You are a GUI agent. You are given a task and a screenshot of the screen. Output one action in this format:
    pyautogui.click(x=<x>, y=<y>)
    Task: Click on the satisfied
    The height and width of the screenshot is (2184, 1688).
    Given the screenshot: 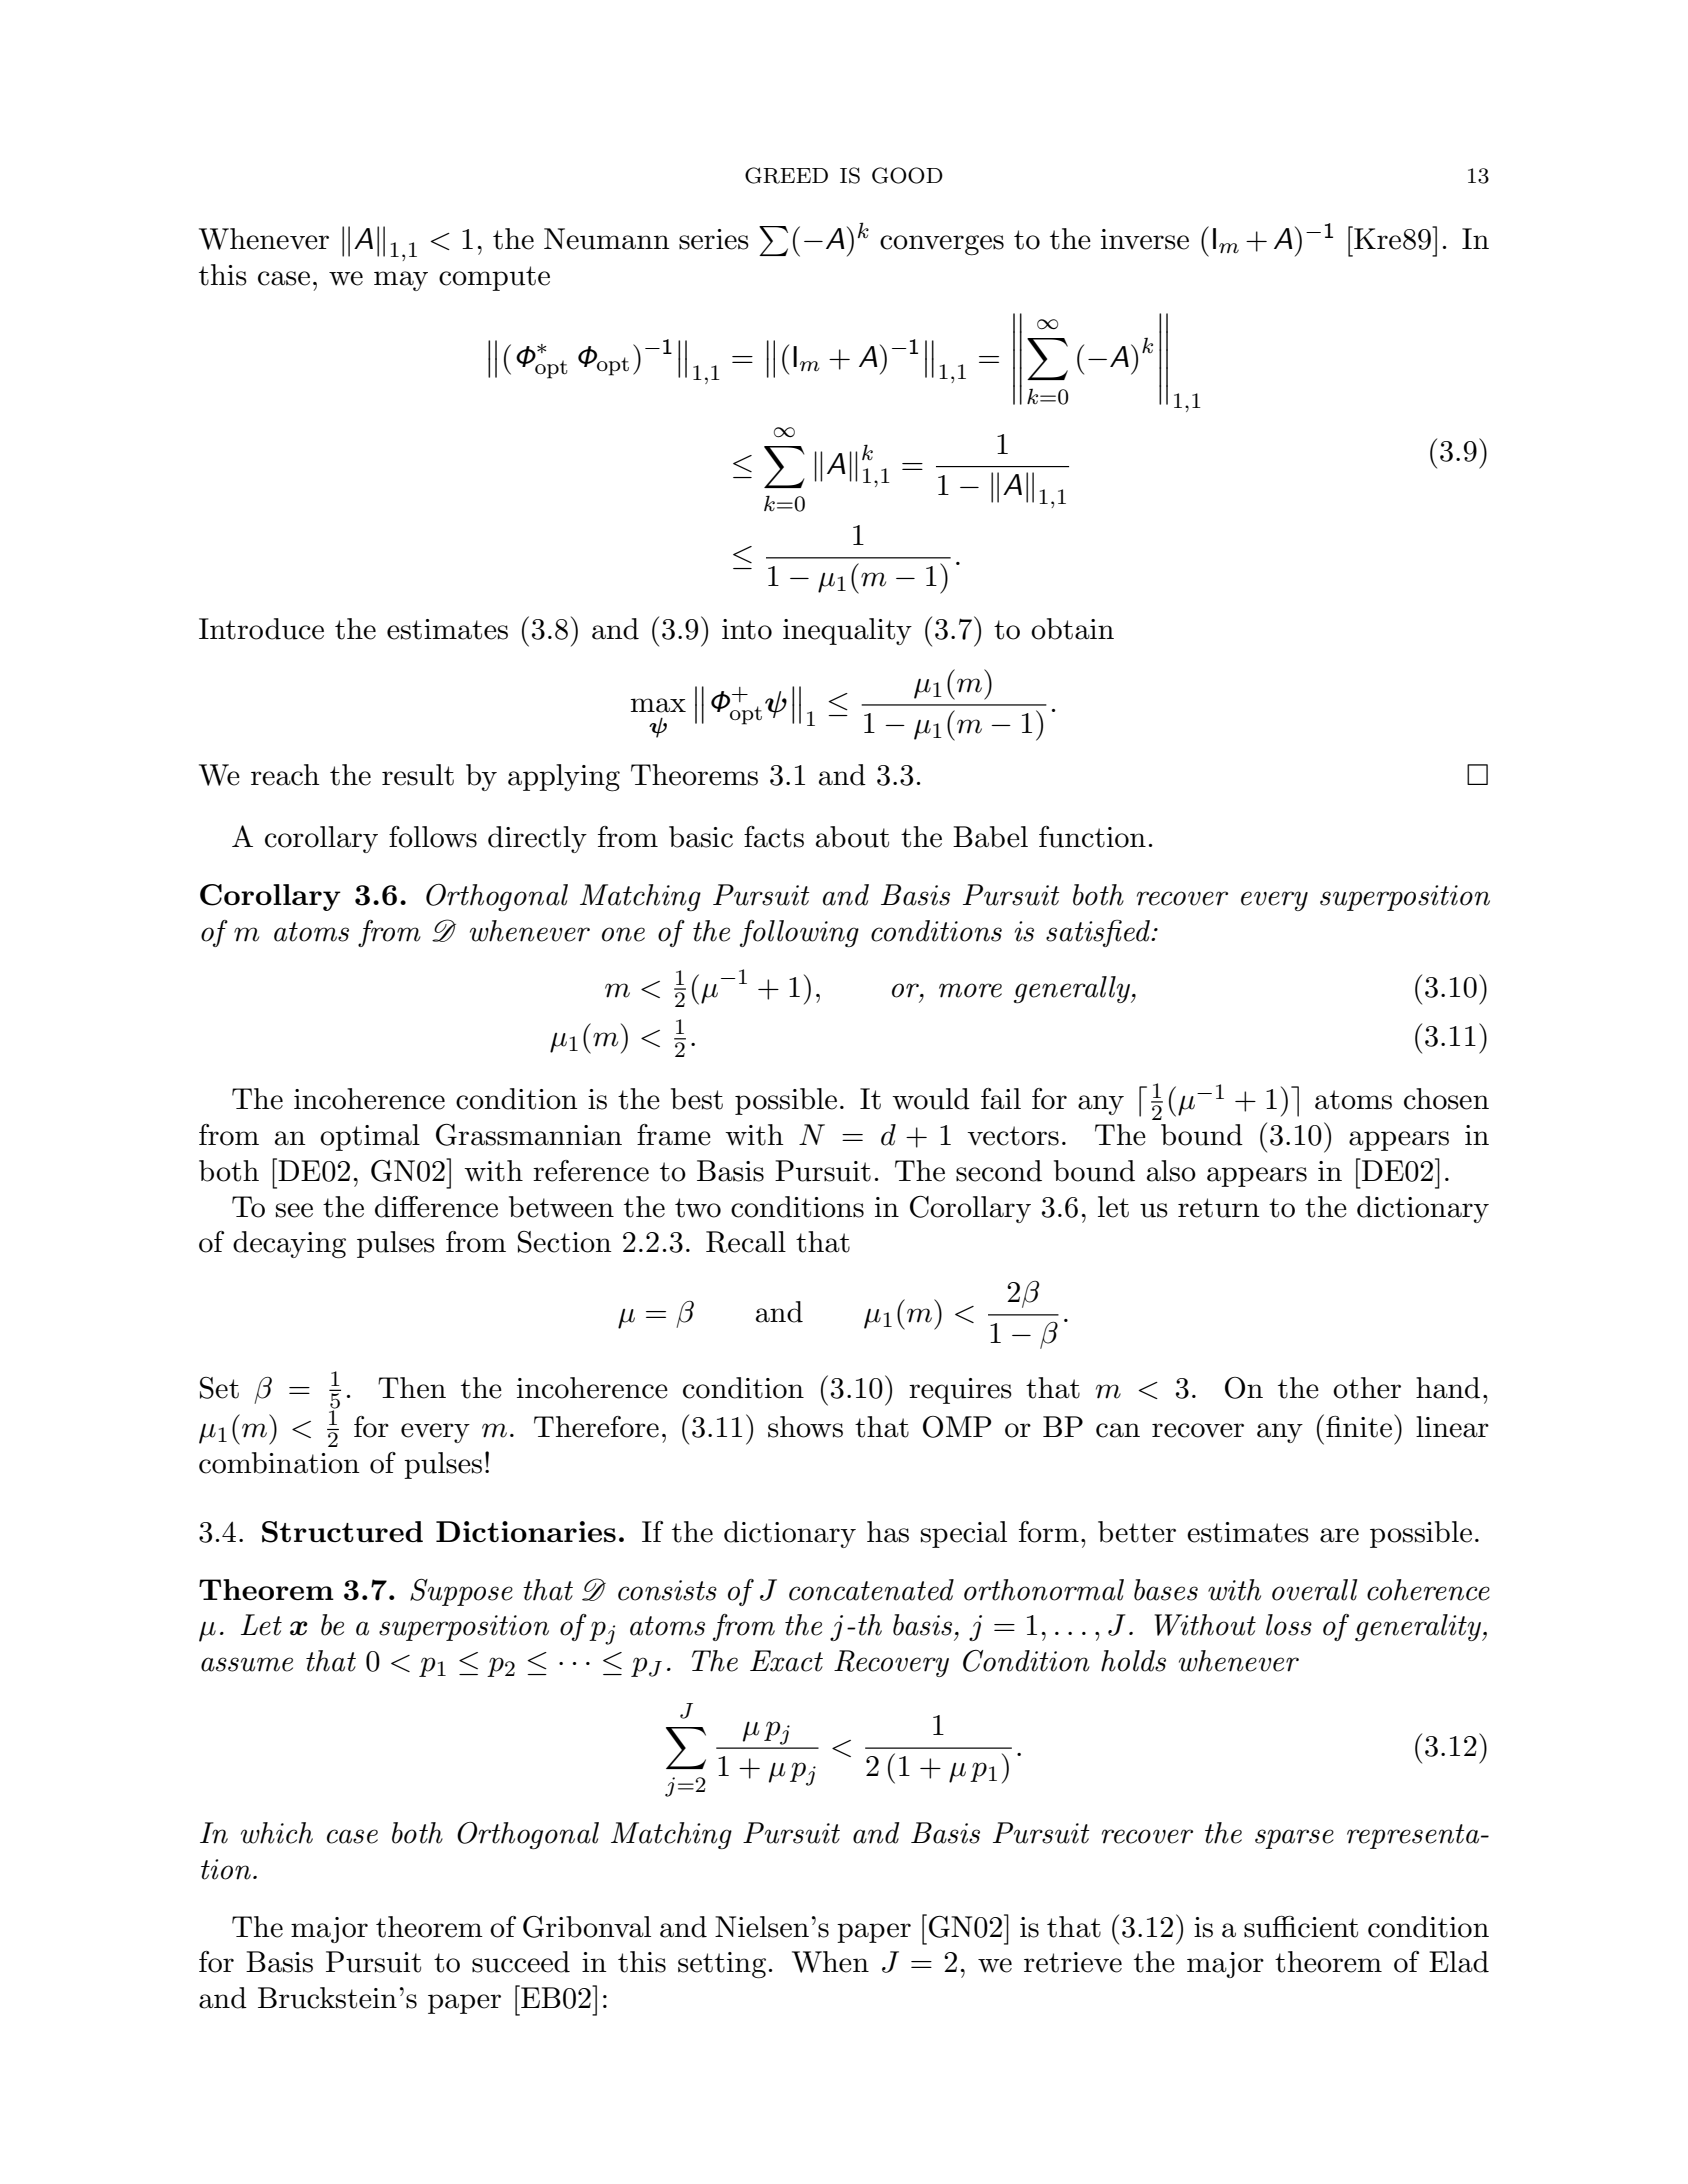 What is the action you would take?
    pyautogui.click(x=1099, y=933)
